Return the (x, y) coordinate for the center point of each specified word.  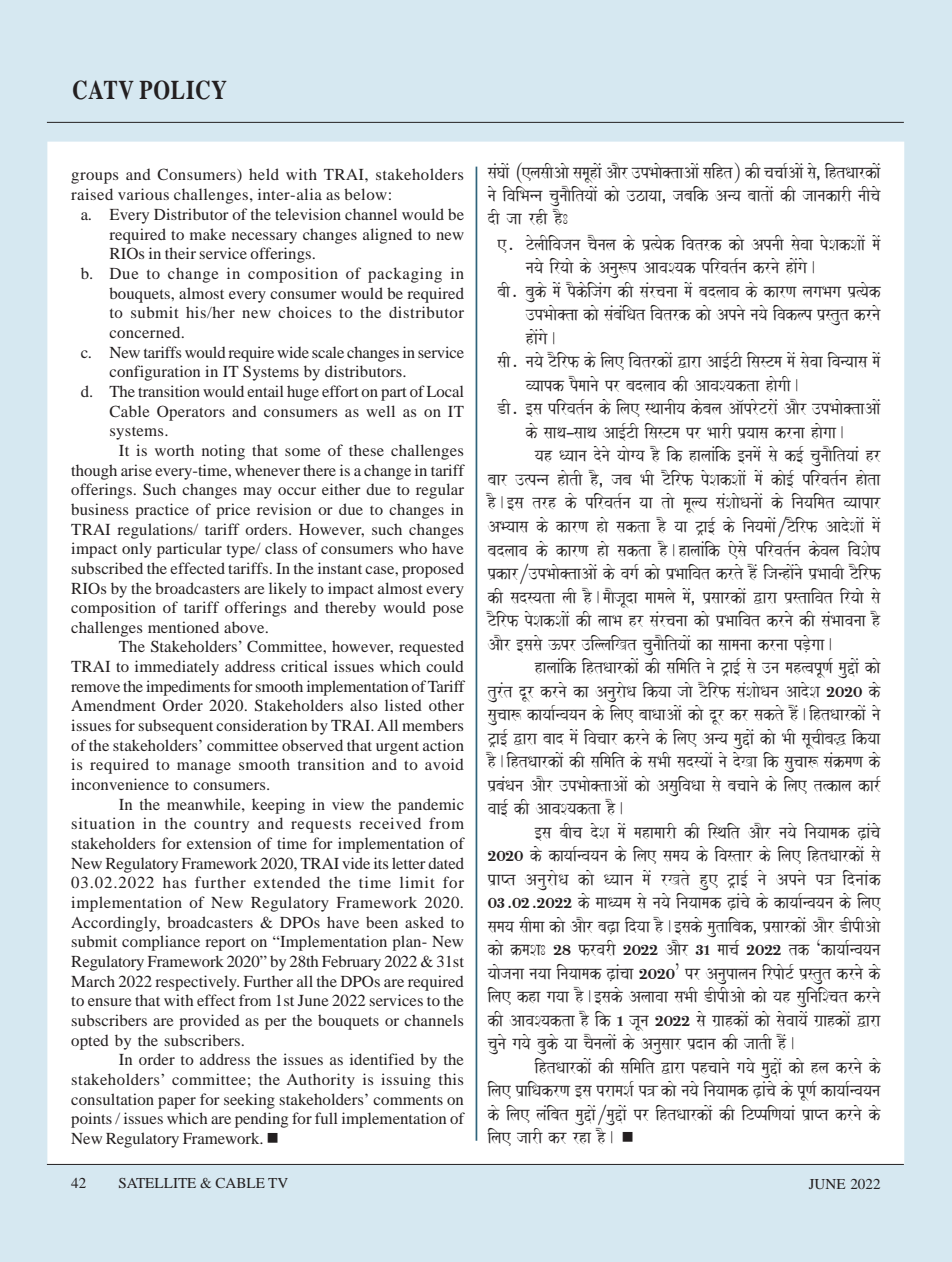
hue (708, 883)
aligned (387, 236)
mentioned (183, 627)
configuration (154, 373)
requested (431, 648)
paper (177, 1103)
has (174, 882)
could (445, 666)
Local (445, 391)
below (365, 194)
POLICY (183, 90)
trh (544, 503)
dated (446, 863)
